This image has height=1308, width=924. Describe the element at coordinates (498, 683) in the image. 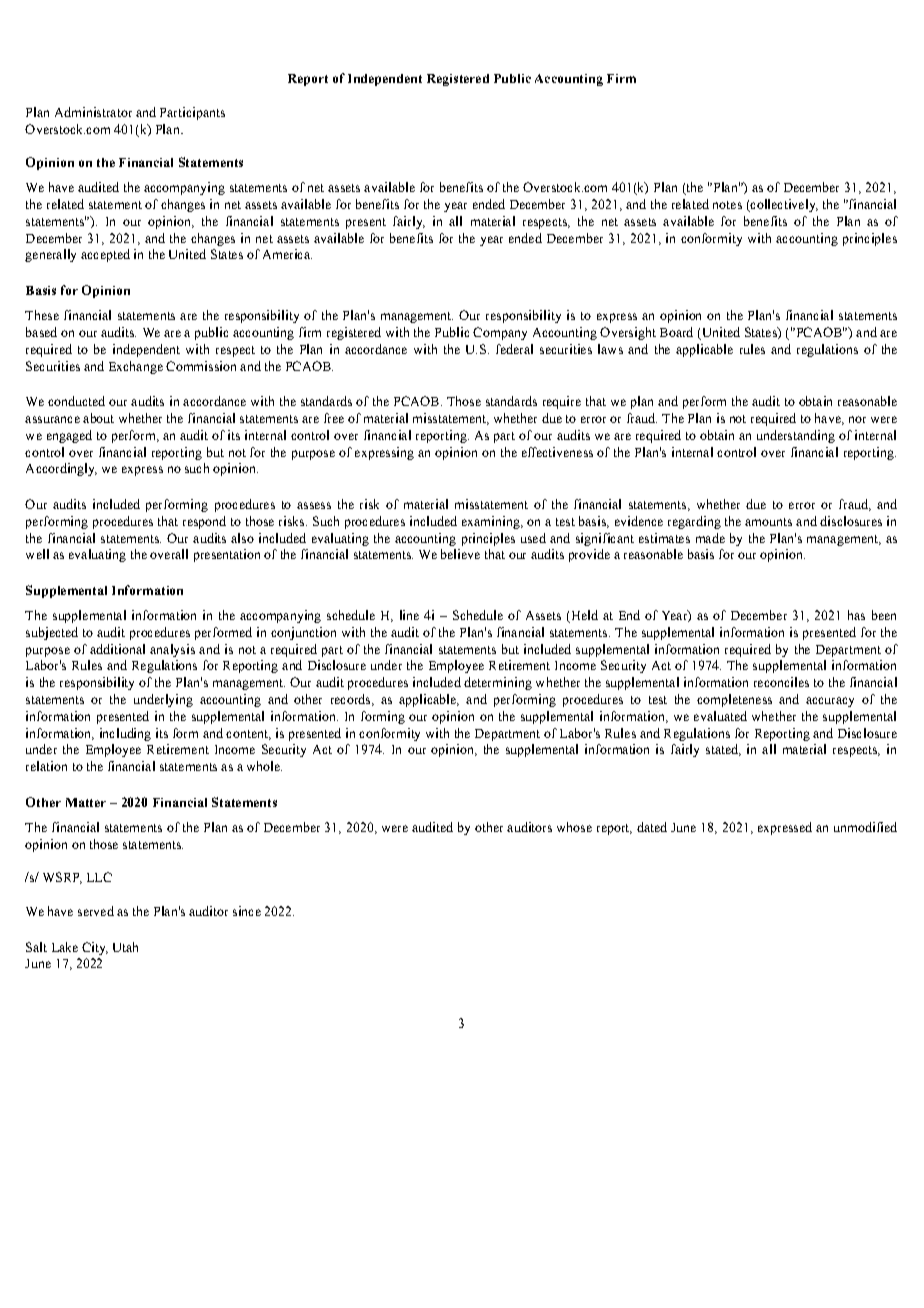

I see `determining` at that location.
